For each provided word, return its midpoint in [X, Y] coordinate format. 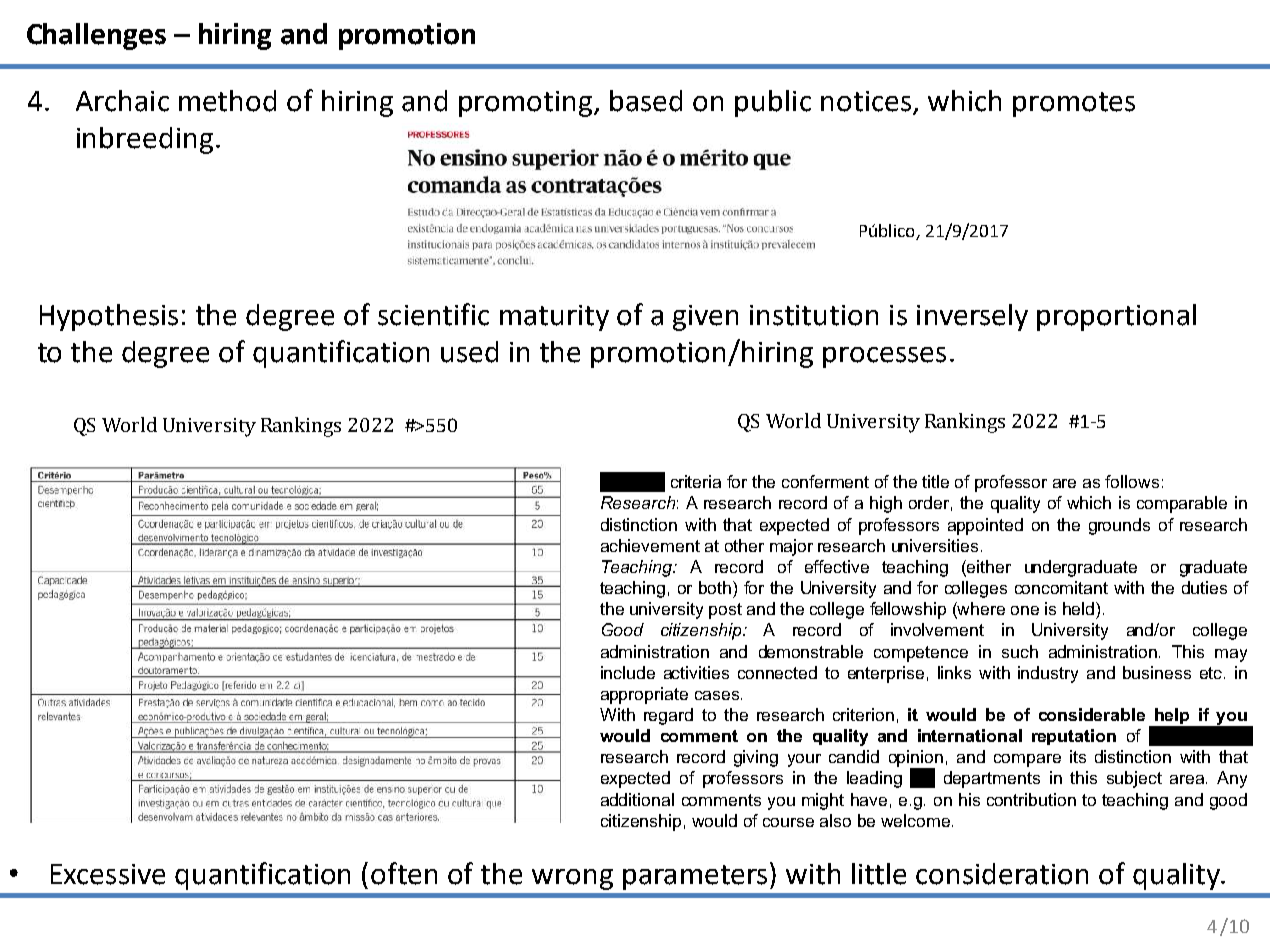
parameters [695, 877]
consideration [1002, 874]
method [227, 101]
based [646, 101]
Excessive [108, 874]
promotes [1074, 104]
